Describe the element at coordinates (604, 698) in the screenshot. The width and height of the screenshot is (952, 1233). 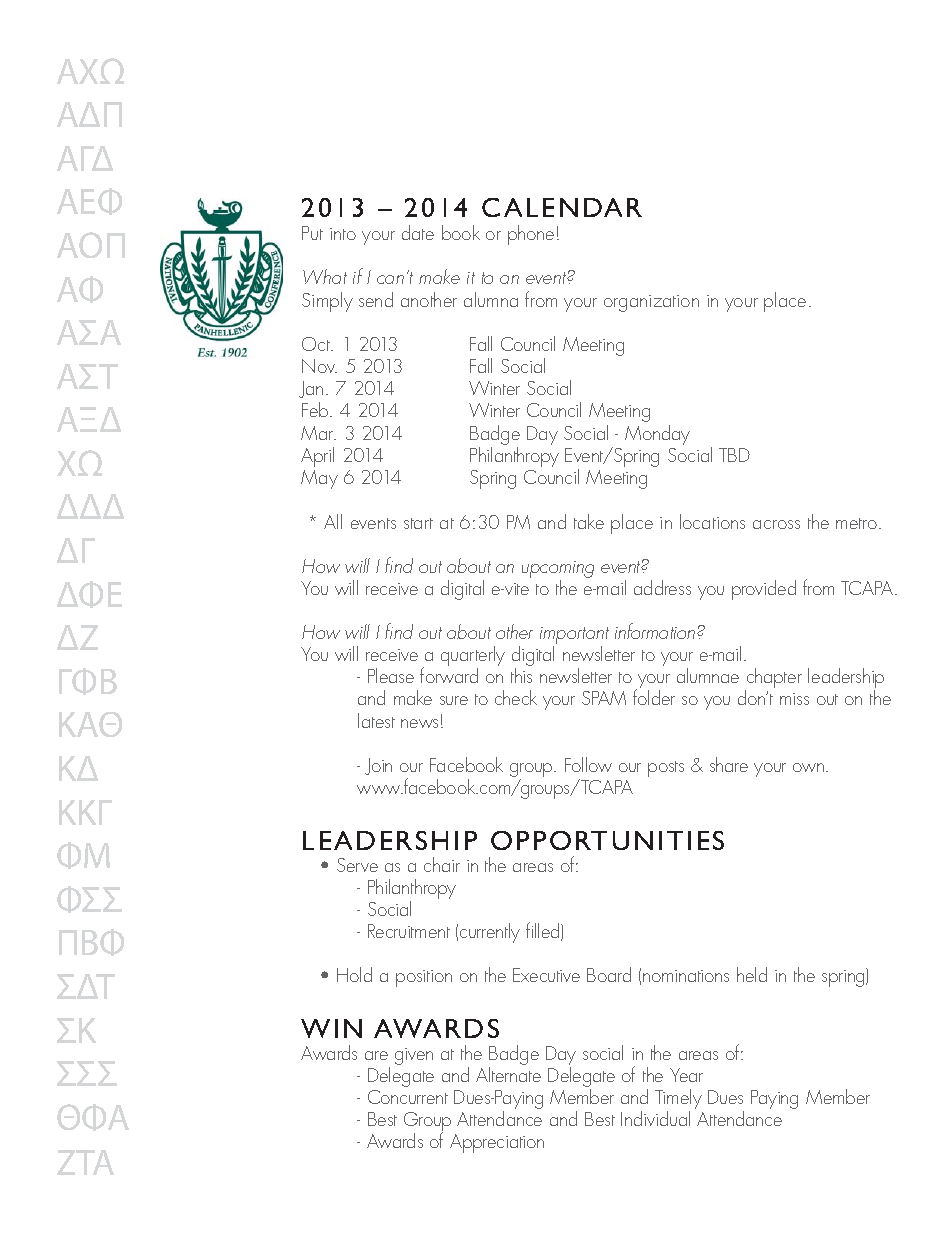
I see `SPAM` at that location.
